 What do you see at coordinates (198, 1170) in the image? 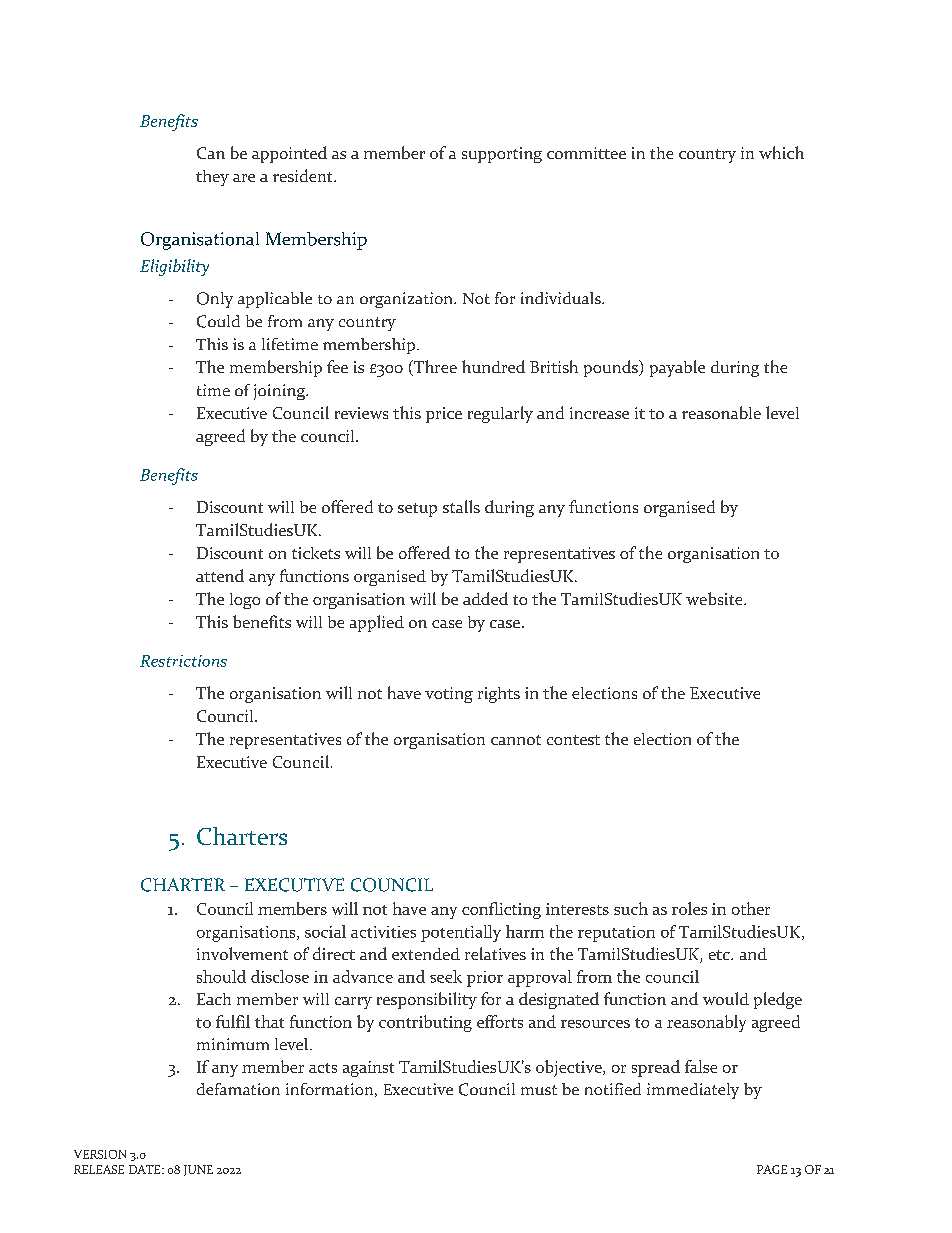
I see `JUNE` at bounding box center [198, 1170].
